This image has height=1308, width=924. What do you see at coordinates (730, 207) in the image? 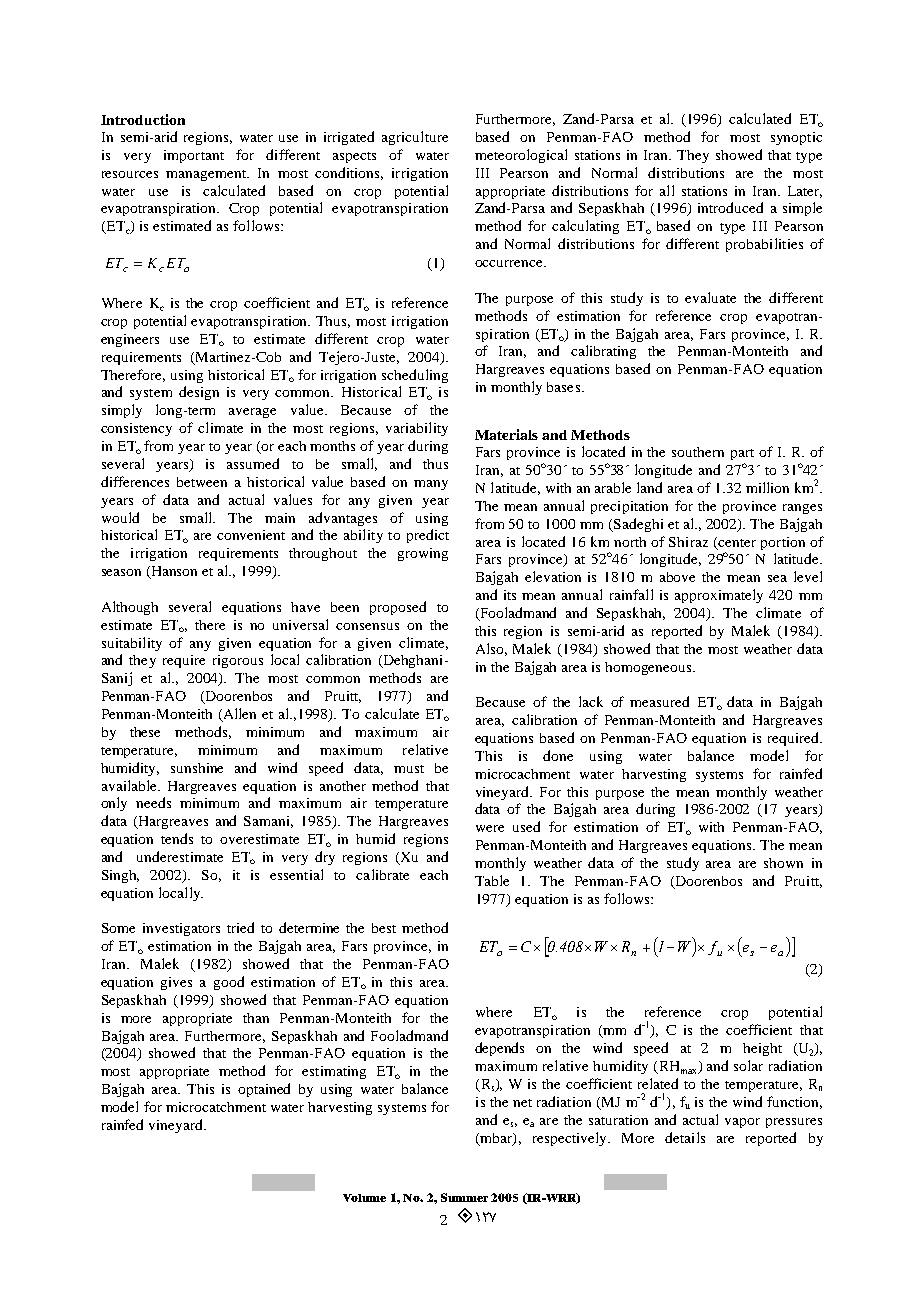
I see `introduced` at bounding box center [730, 207].
